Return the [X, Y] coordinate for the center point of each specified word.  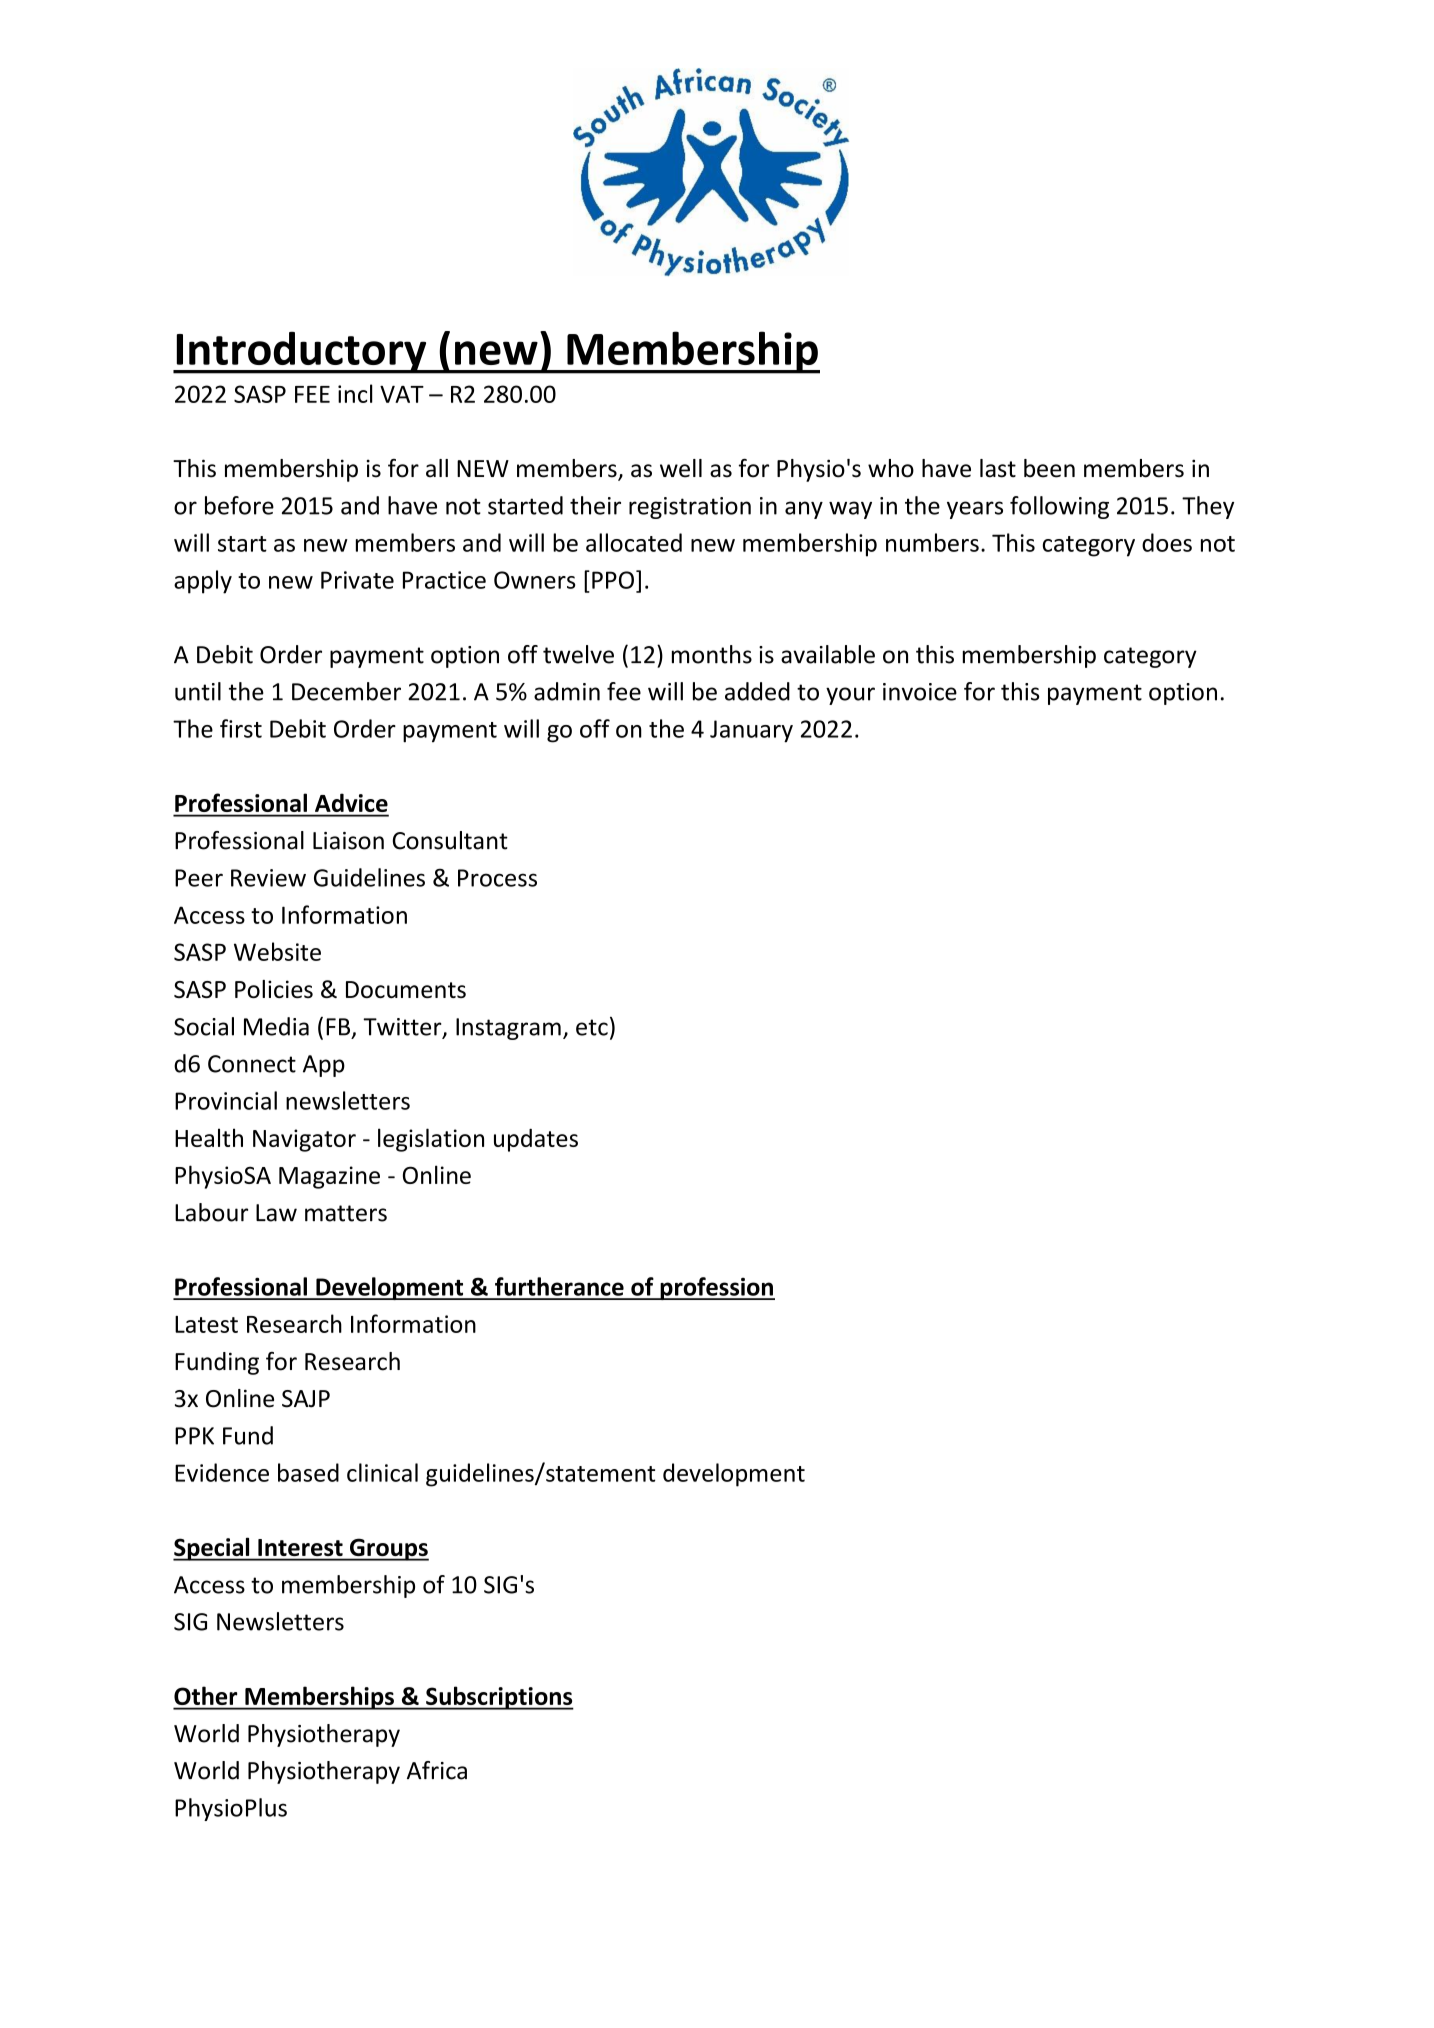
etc [592, 1027]
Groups [388, 1549]
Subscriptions [499, 1698]
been [1049, 468]
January [751, 731]
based [308, 1472]
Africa [437, 1770]
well [681, 468]
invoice [920, 692]
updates [536, 1140]
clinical [382, 1472]
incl [355, 393]
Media [276, 1026]
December [346, 691]
